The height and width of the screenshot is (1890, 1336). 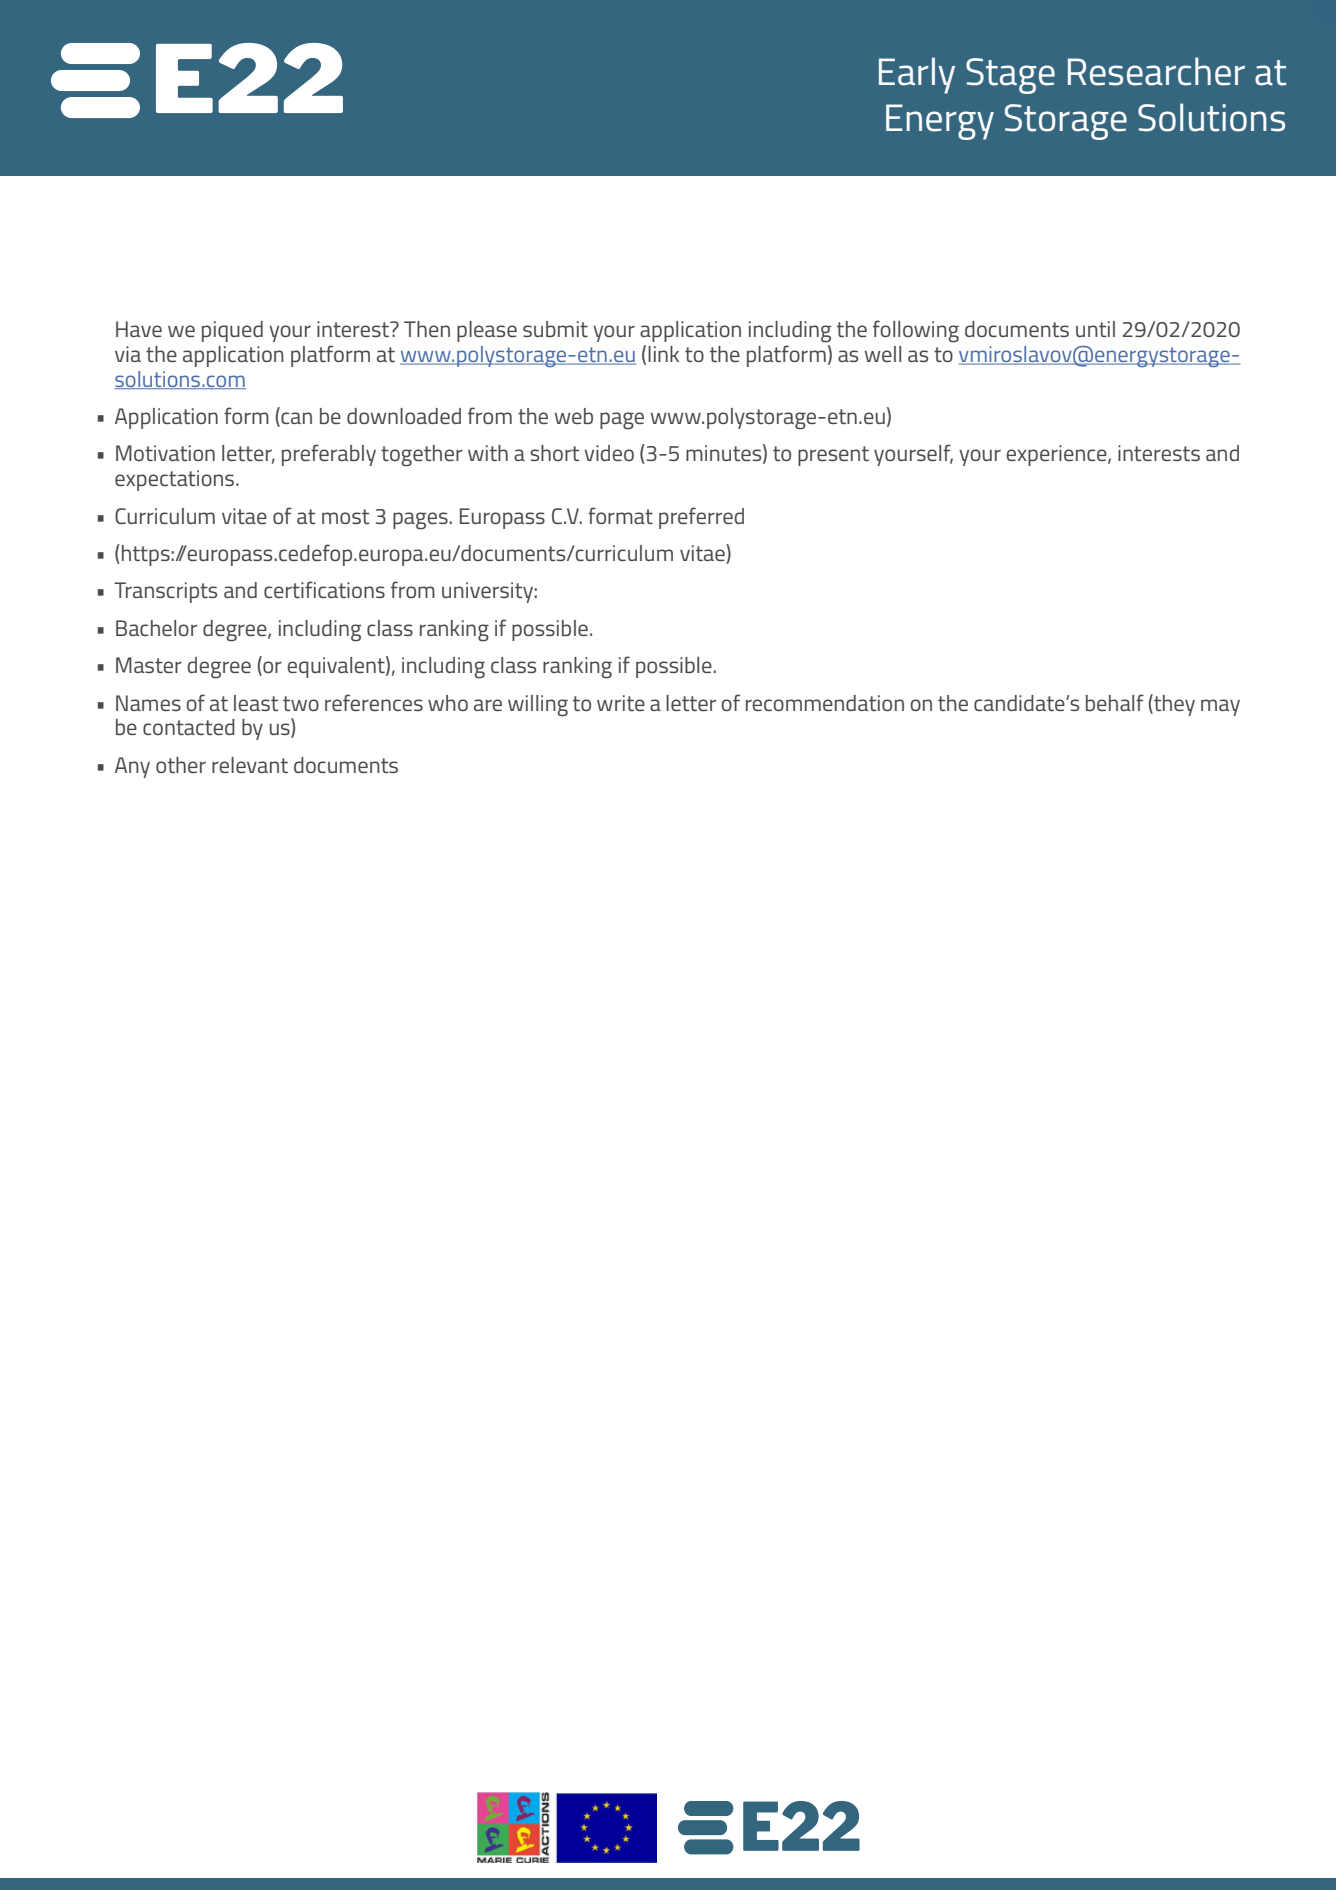 I want to click on Stage, so click(x=1010, y=76).
